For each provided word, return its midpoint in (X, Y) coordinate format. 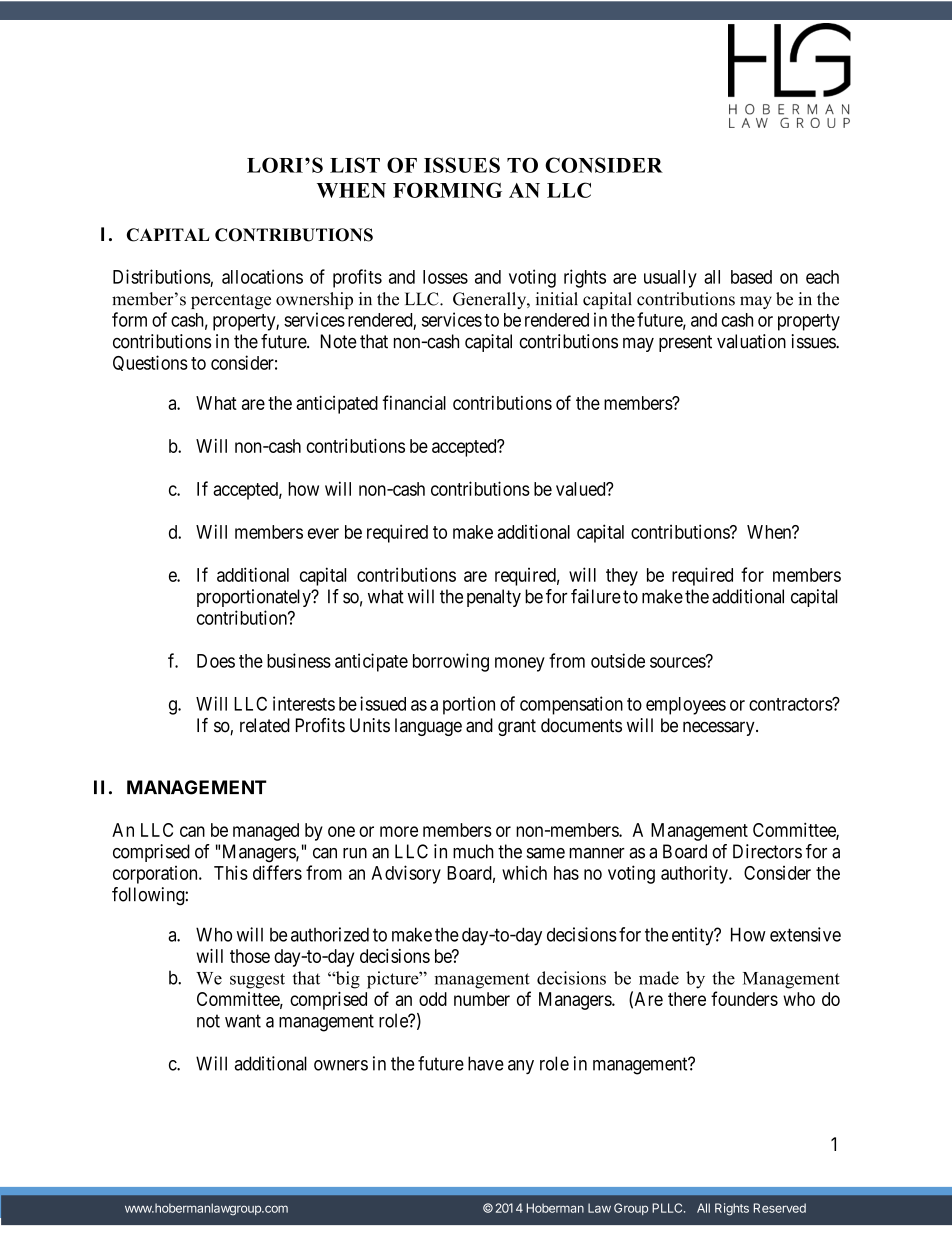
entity (694, 936)
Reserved (780, 1208)
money (520, 664)
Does (216, 661)
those (250, 956)
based (751, 277)
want (243, 1021)
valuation (751, 341)
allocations (262, 276)
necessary (720, 728)
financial (414, 402)
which (524, 872)
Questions (150, 363)
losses (445, 277)
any (521, 1067)
